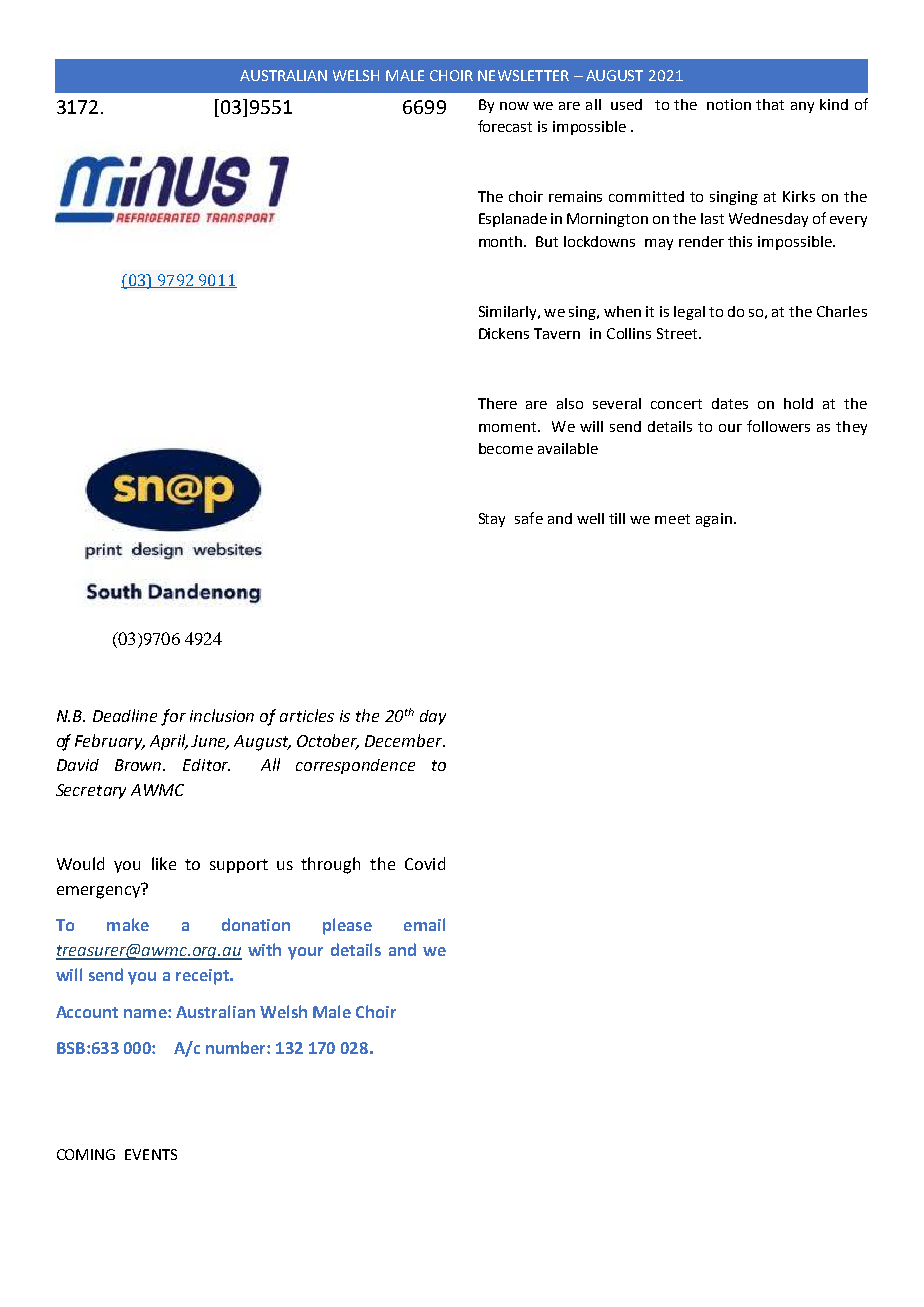  I want to click on There, so click(497, 403).
